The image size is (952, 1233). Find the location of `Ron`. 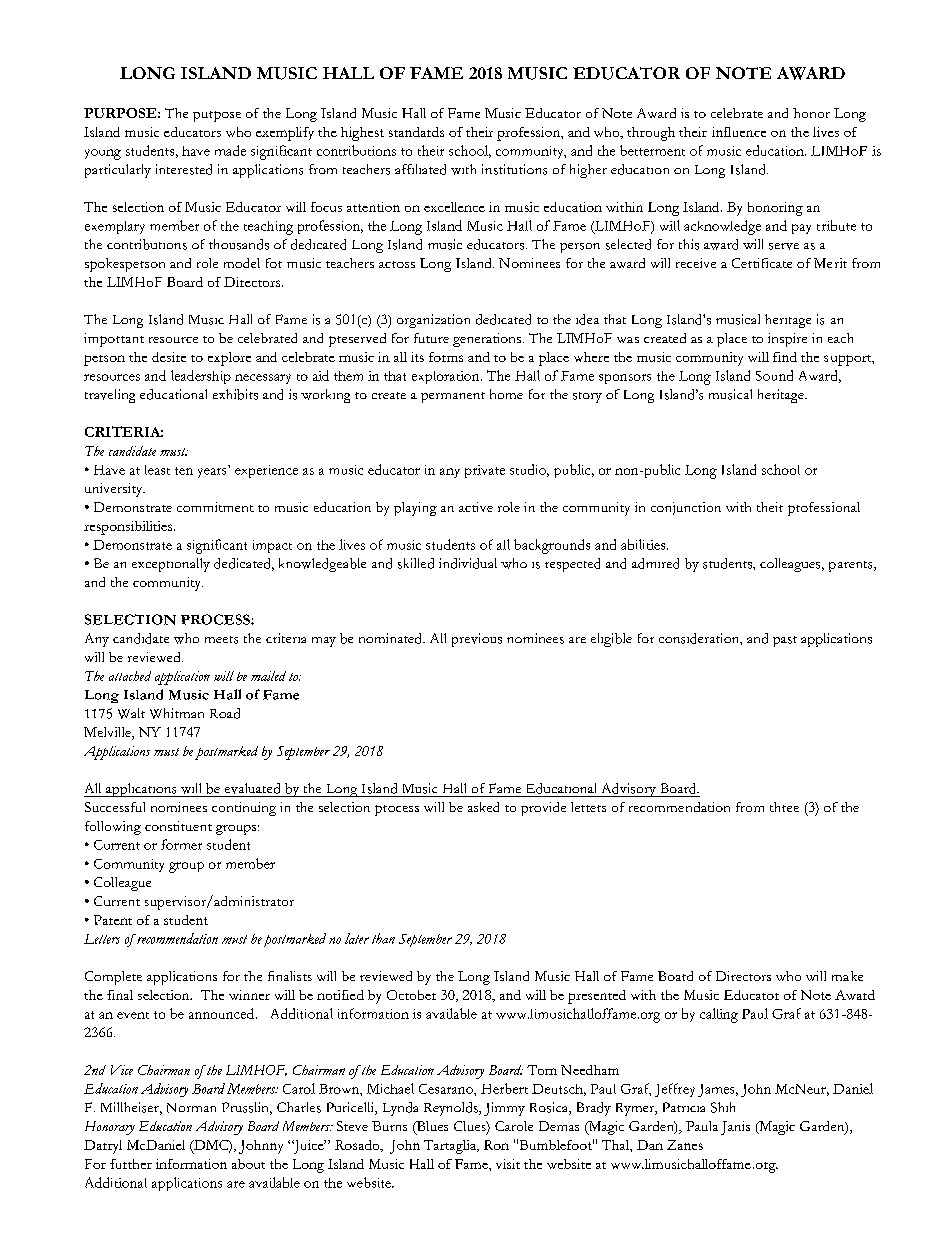

Ron is located at coordinates (496, 1145).
